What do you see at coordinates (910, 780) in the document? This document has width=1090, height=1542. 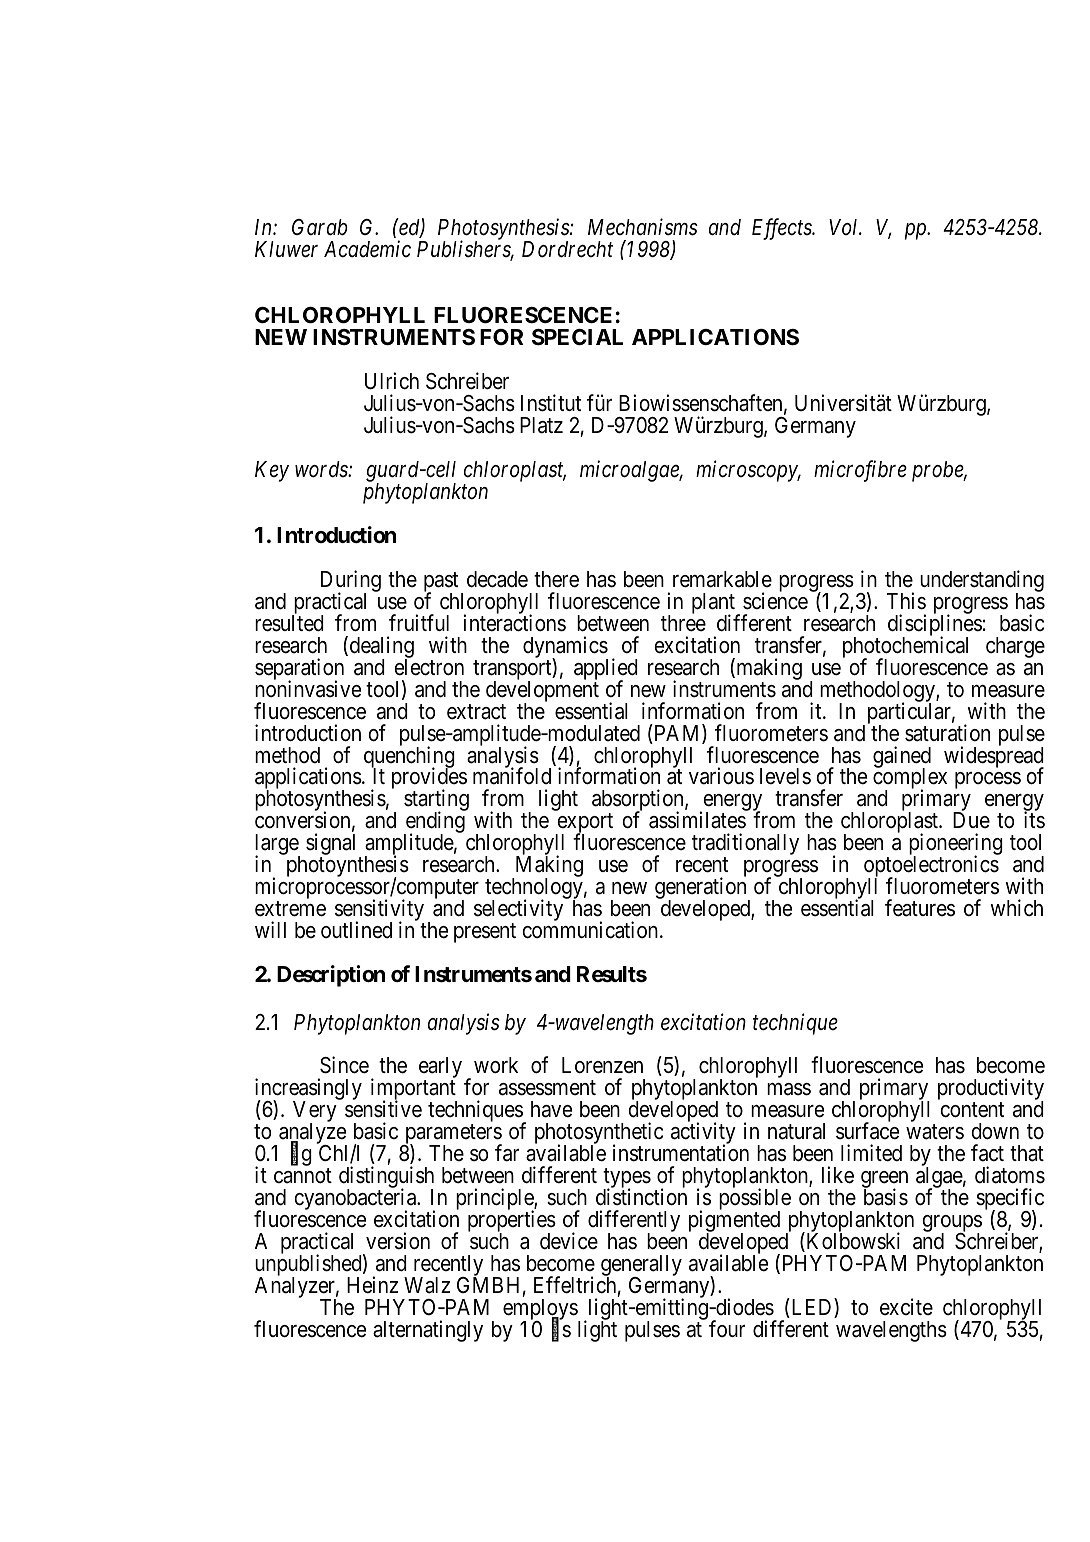 I see `complex` at bounding box center [910, 780].
